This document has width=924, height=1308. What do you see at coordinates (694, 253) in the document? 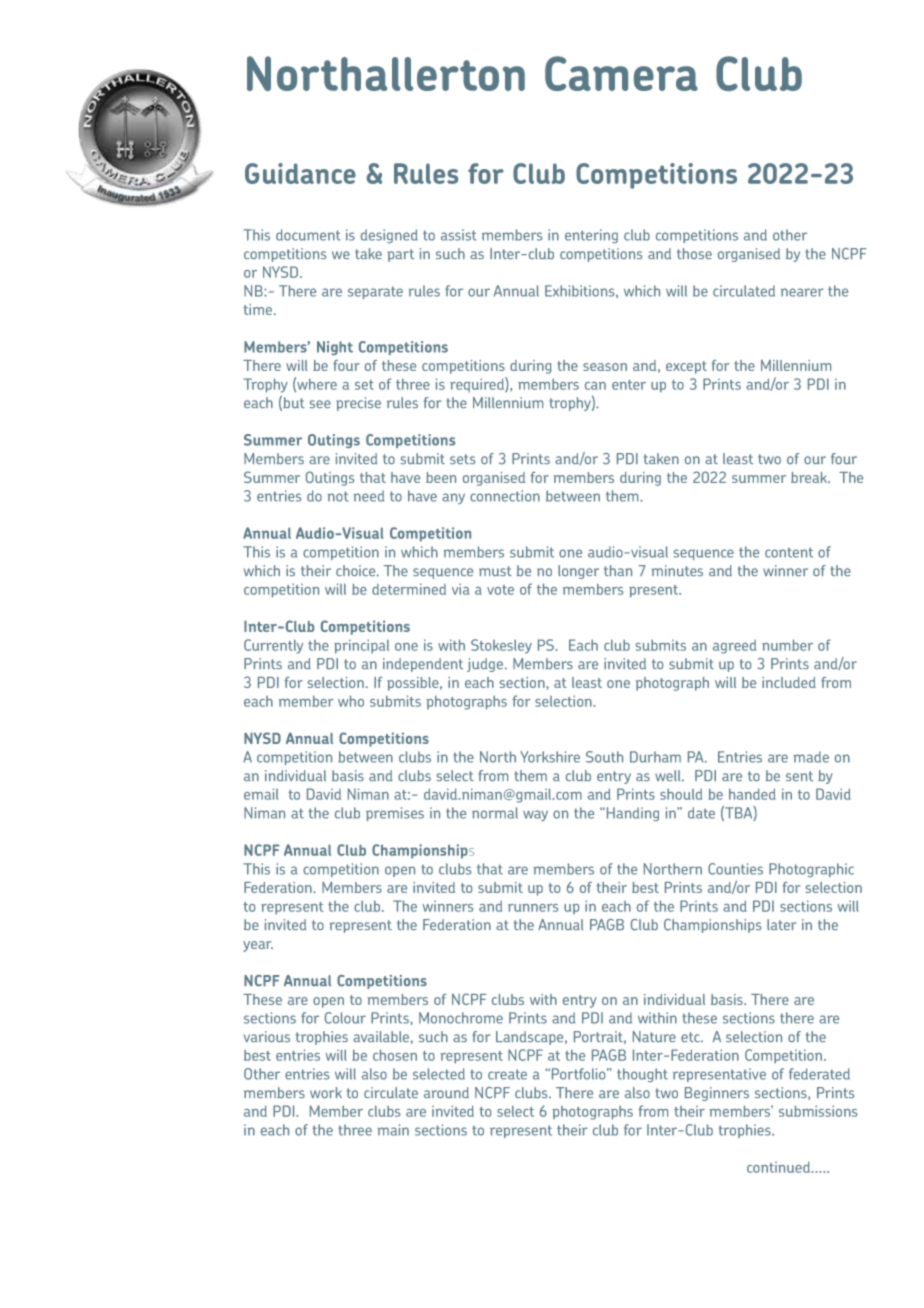
I see `those` at bounding box center [694, 253].
